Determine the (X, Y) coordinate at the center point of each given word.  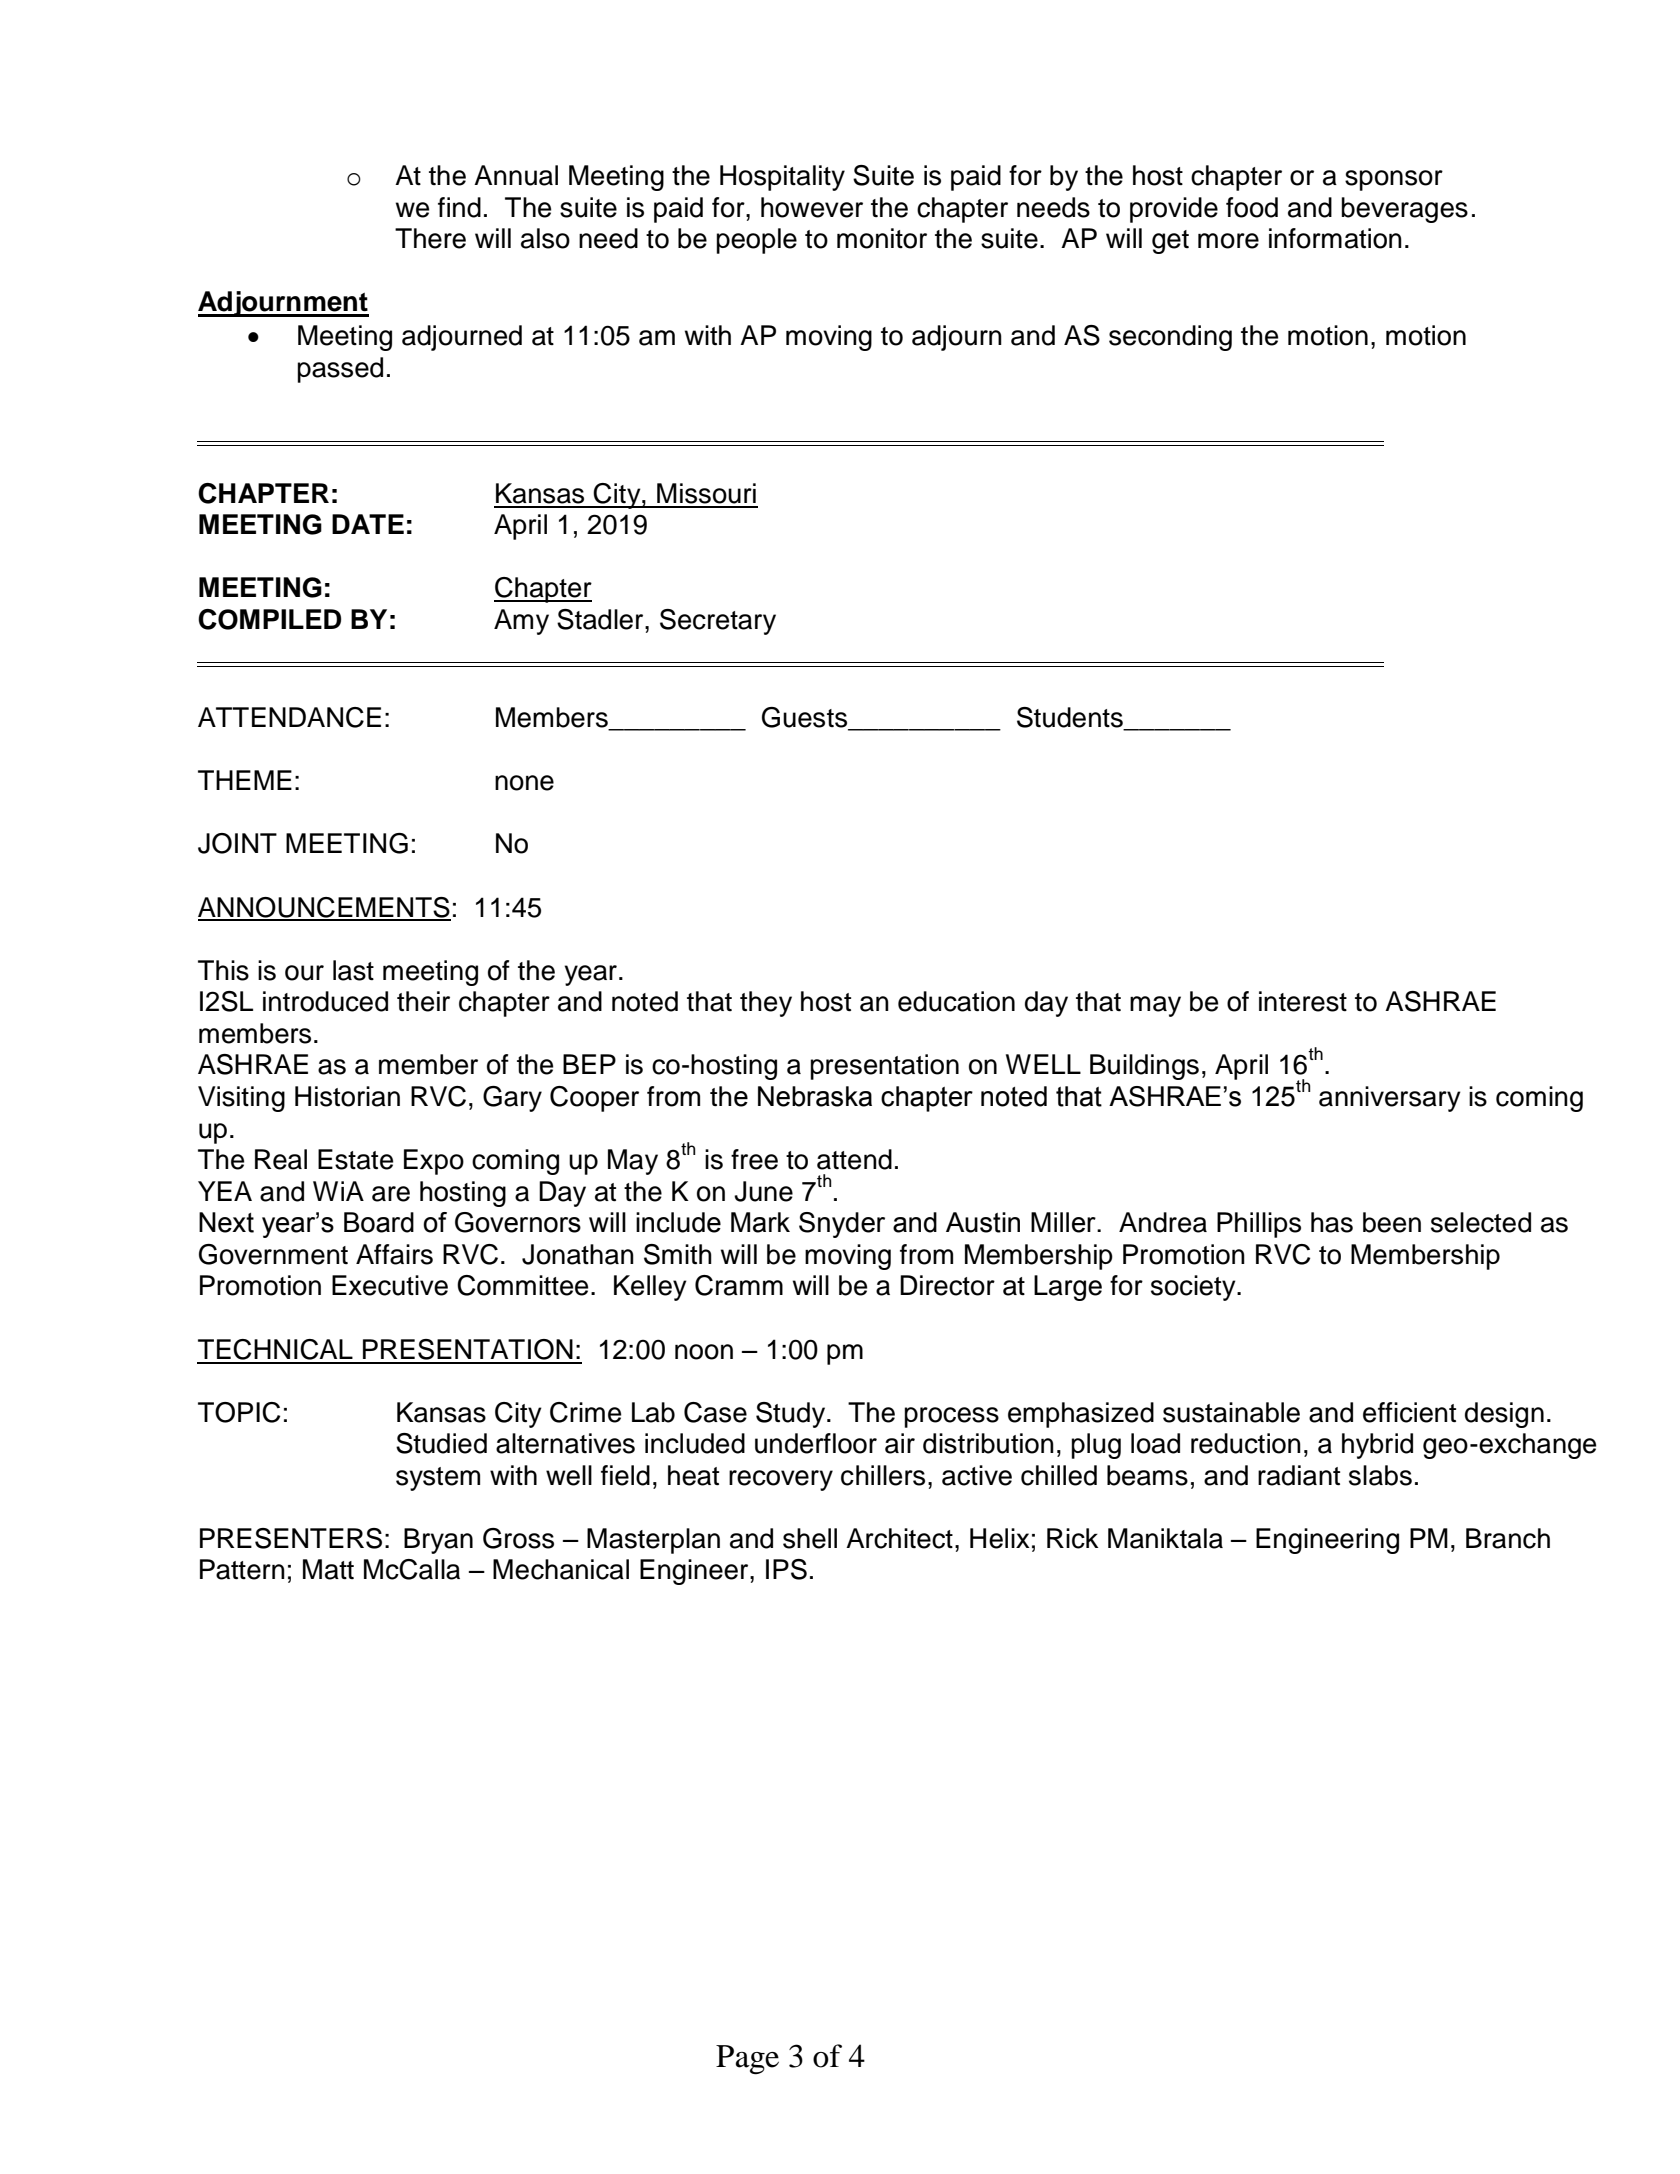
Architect (899, 1538)
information (1335, 238)
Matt (328, 1569)
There (430, 238)
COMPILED (269, 619)
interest (1303, 1001)
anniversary (1390, 1099)
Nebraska (815, 1096)
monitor (882, 238)
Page (747, 2060)
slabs (1380, 1475)
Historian (347, 1096)
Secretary (718, 622)
